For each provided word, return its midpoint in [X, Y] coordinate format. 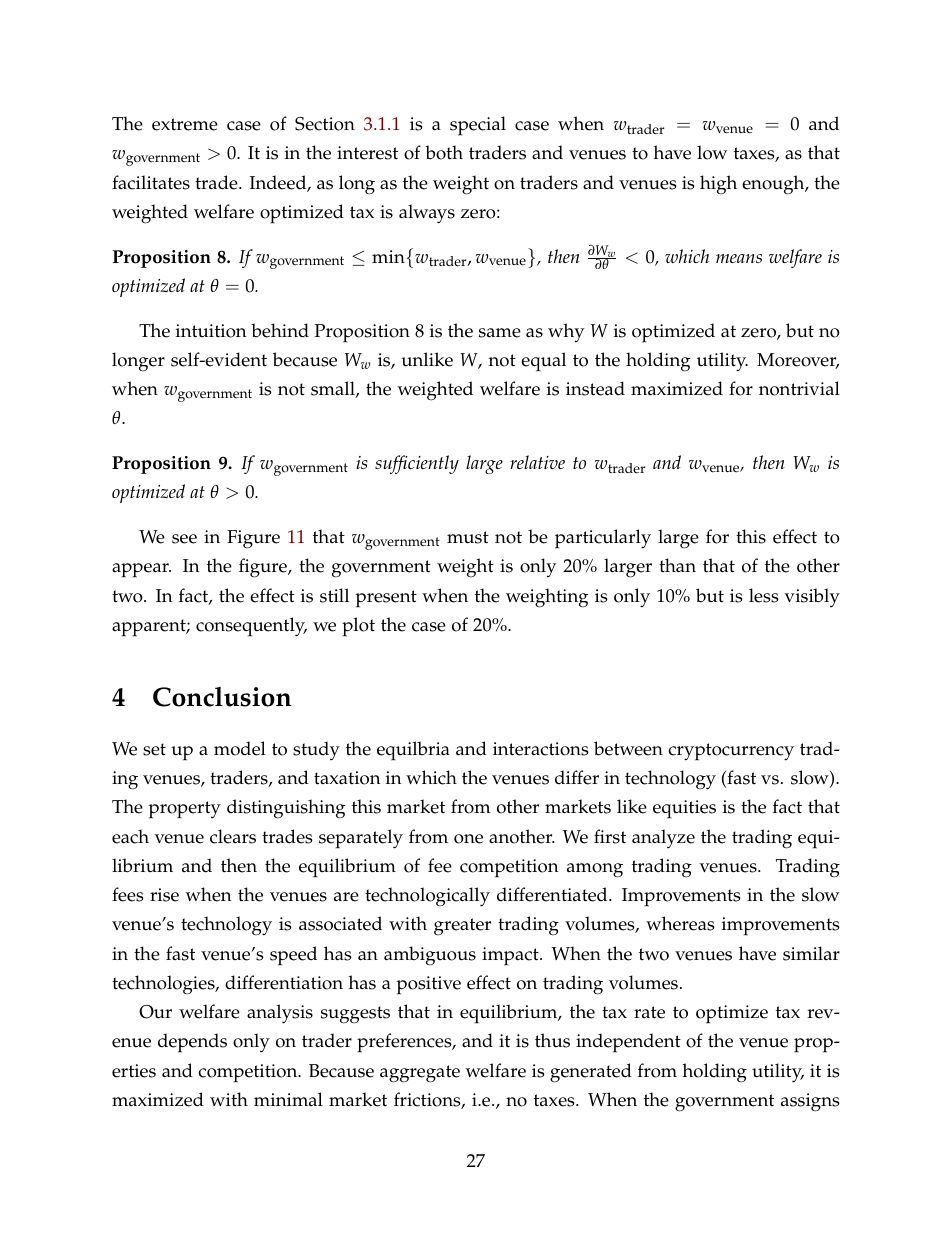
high [718, 185]
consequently [251, 627]
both [444, 152]
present [386, 599]
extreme [185, 124]
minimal [288, 1099]
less [763, 595]
